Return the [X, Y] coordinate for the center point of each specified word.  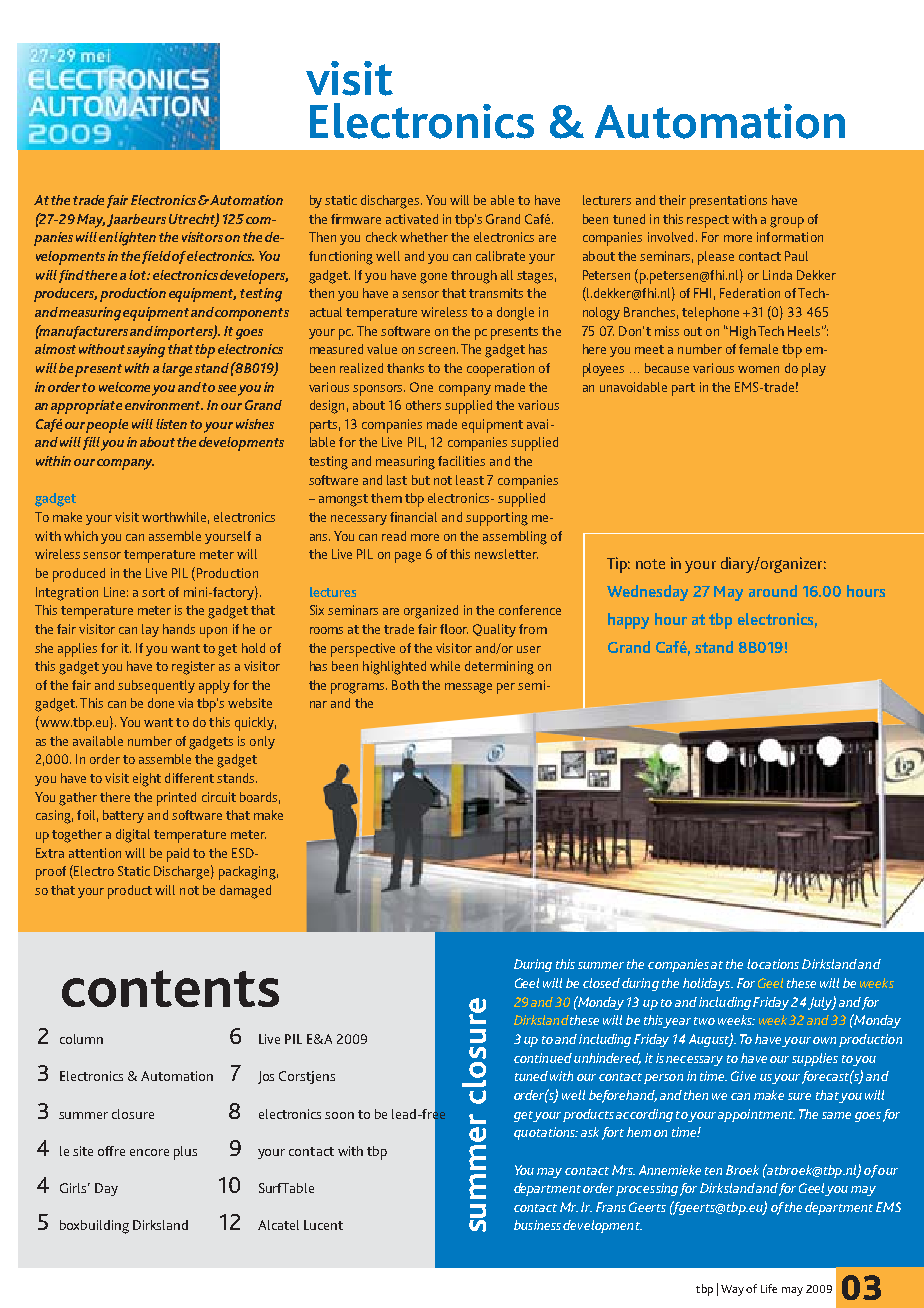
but [421, 480]
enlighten [127, 239]
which [81, 536]
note [650, 564]
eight [147, 780]
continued [543, 1058]
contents [170, 988]
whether [424, 237]
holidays [707, 984]
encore [149, 1152]
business [537, 1225]
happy [628, 621]
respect [708, 221]
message [468, 688]
